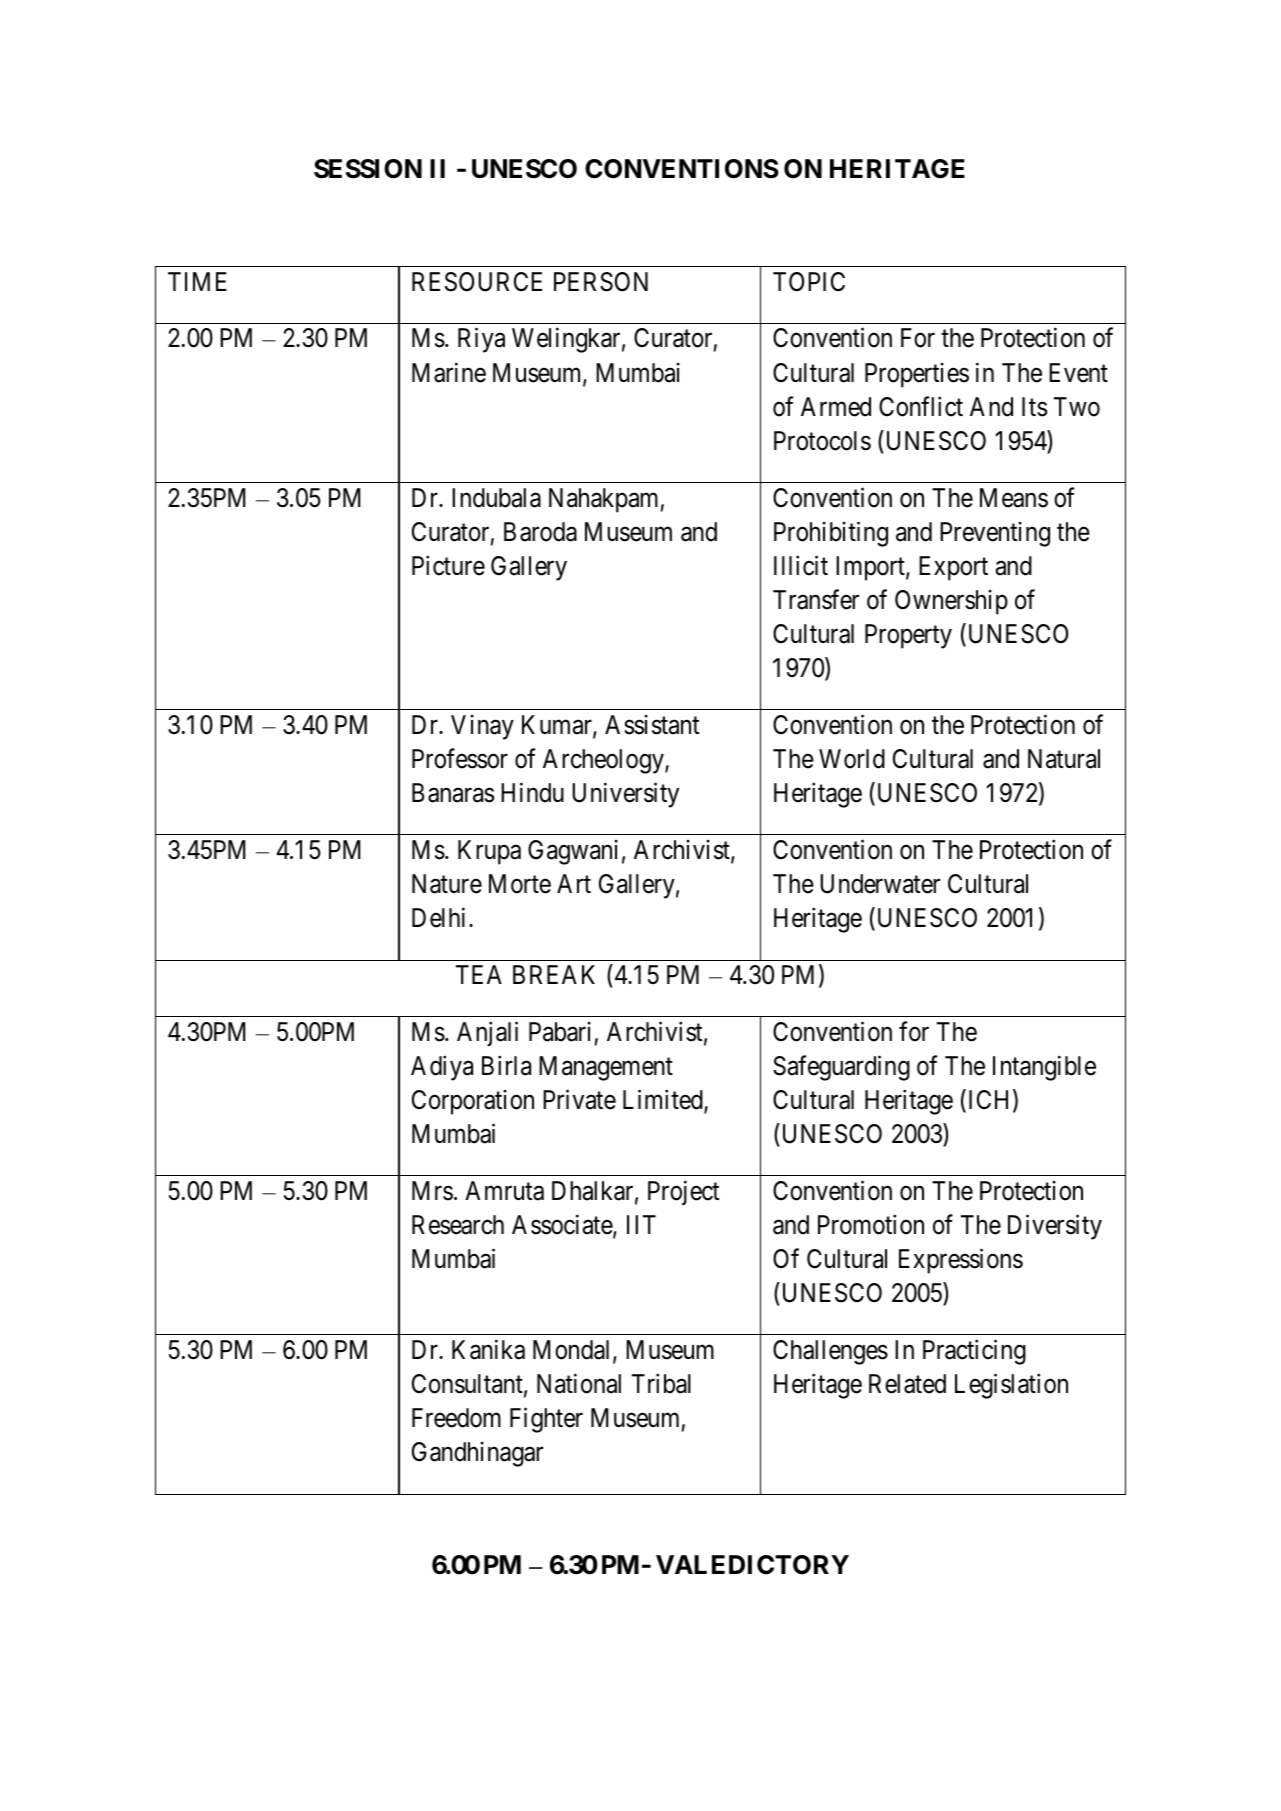 This screenshot has height=1811, width=1281. I want to click on SESSION, so click(368, 169).
